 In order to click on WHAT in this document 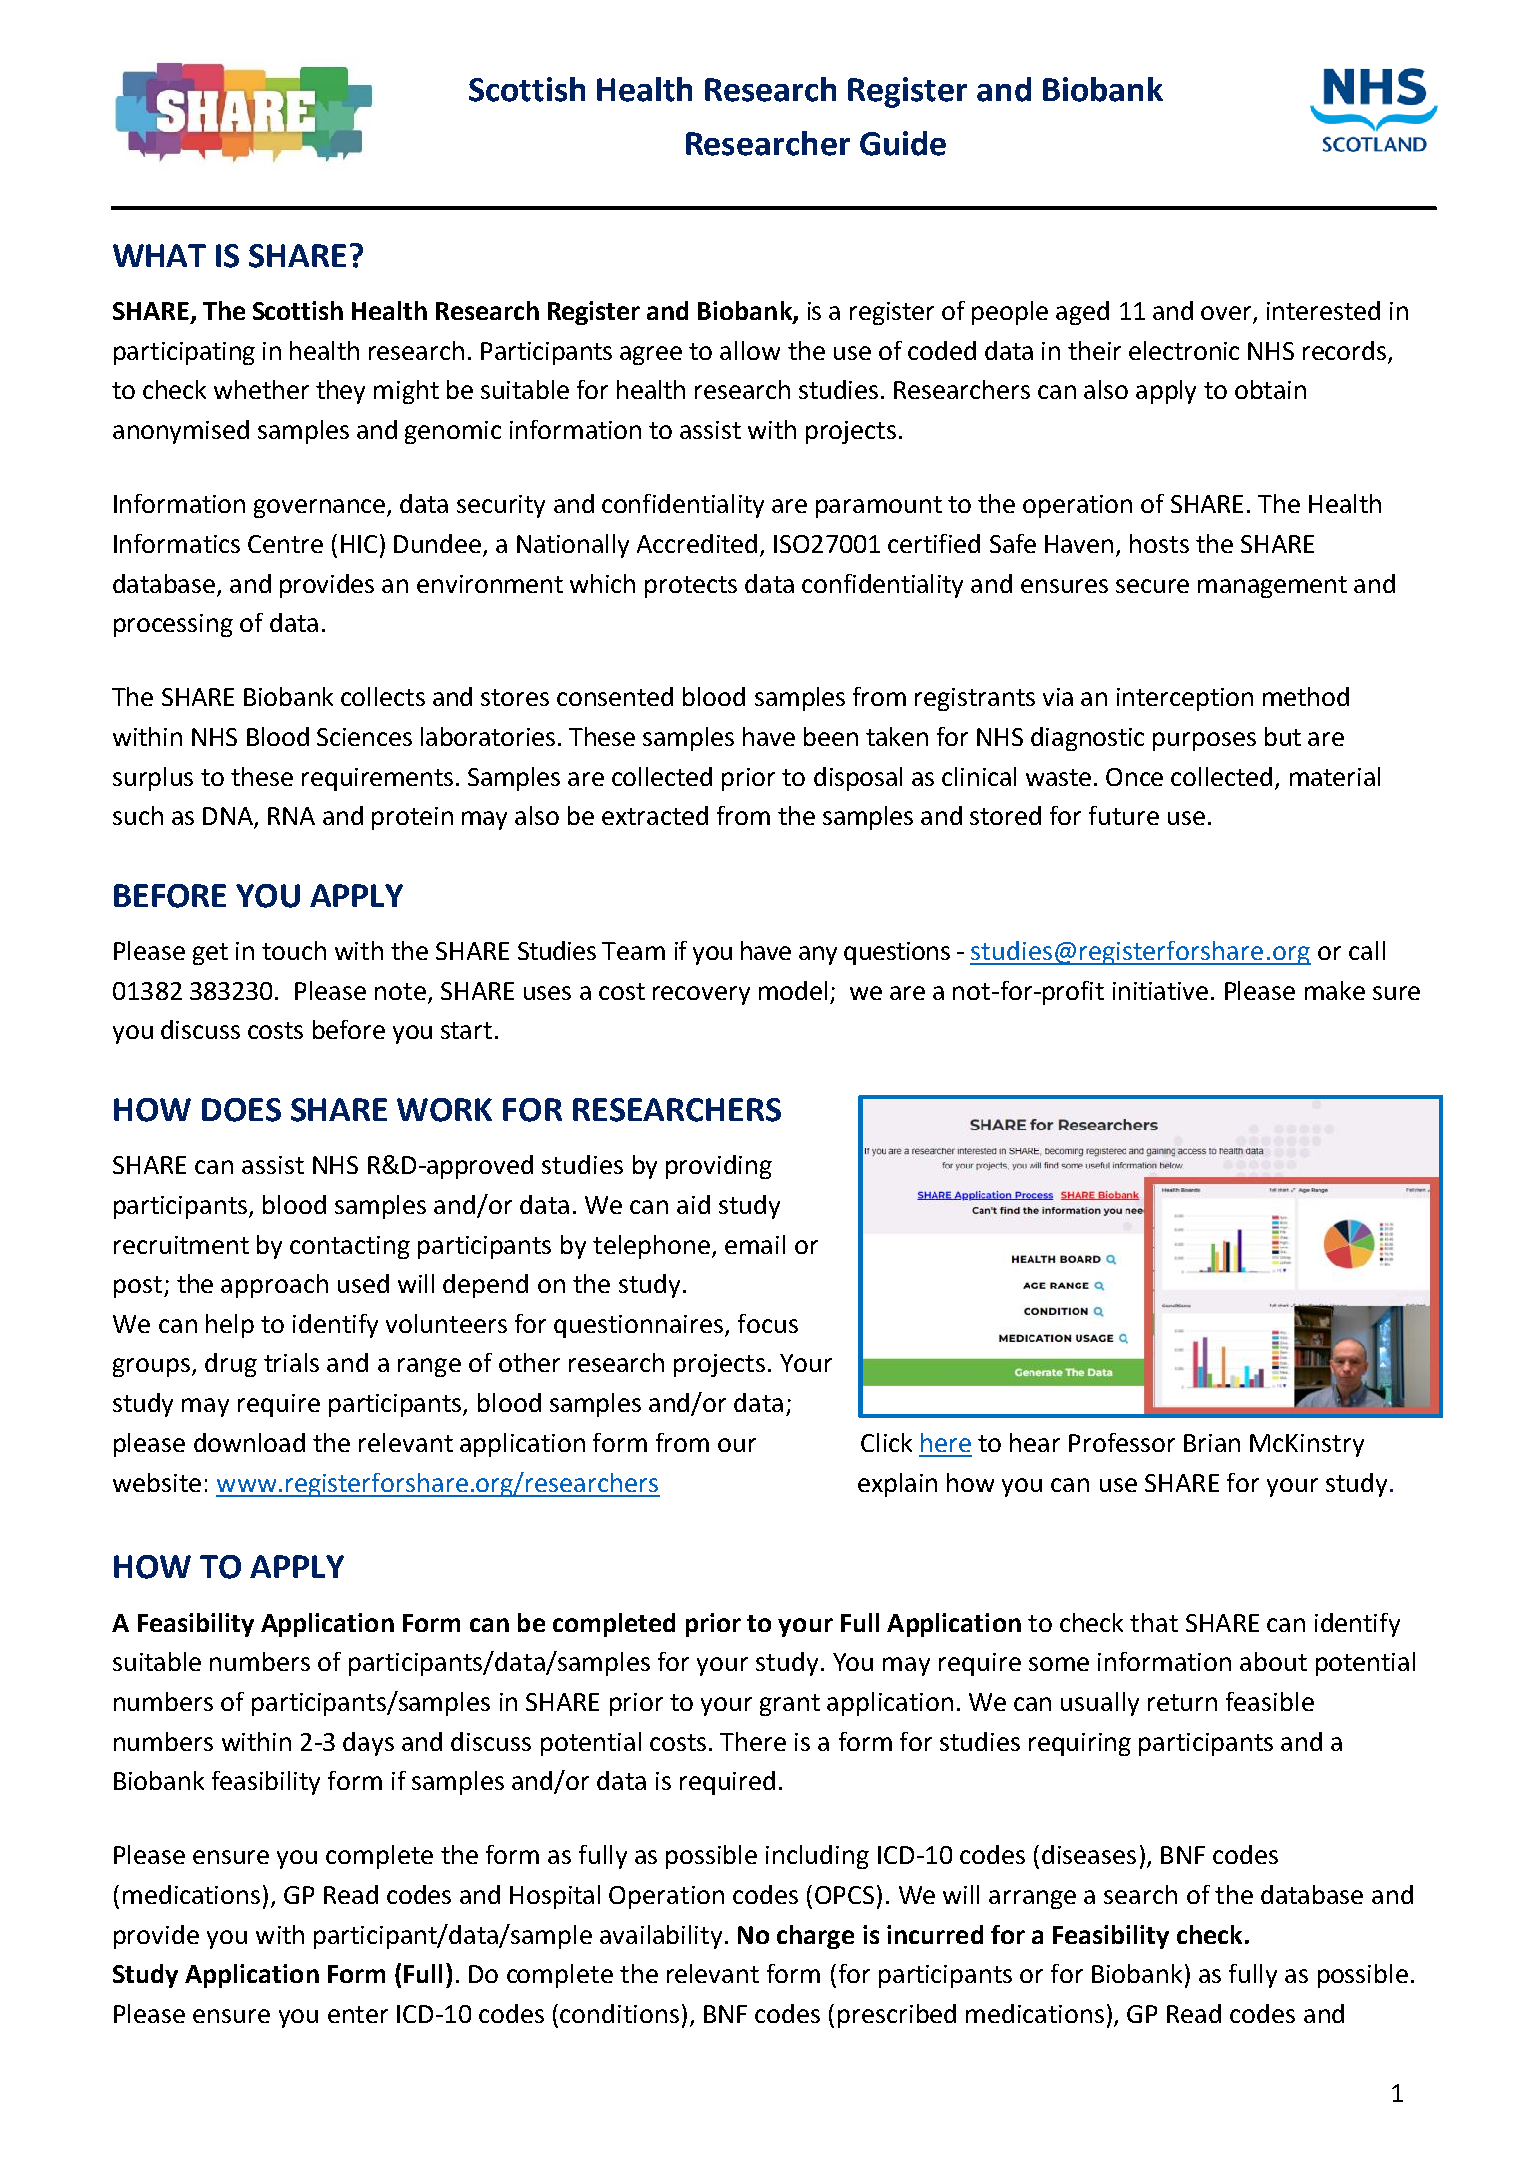, I will do `click(159, 255)`.
